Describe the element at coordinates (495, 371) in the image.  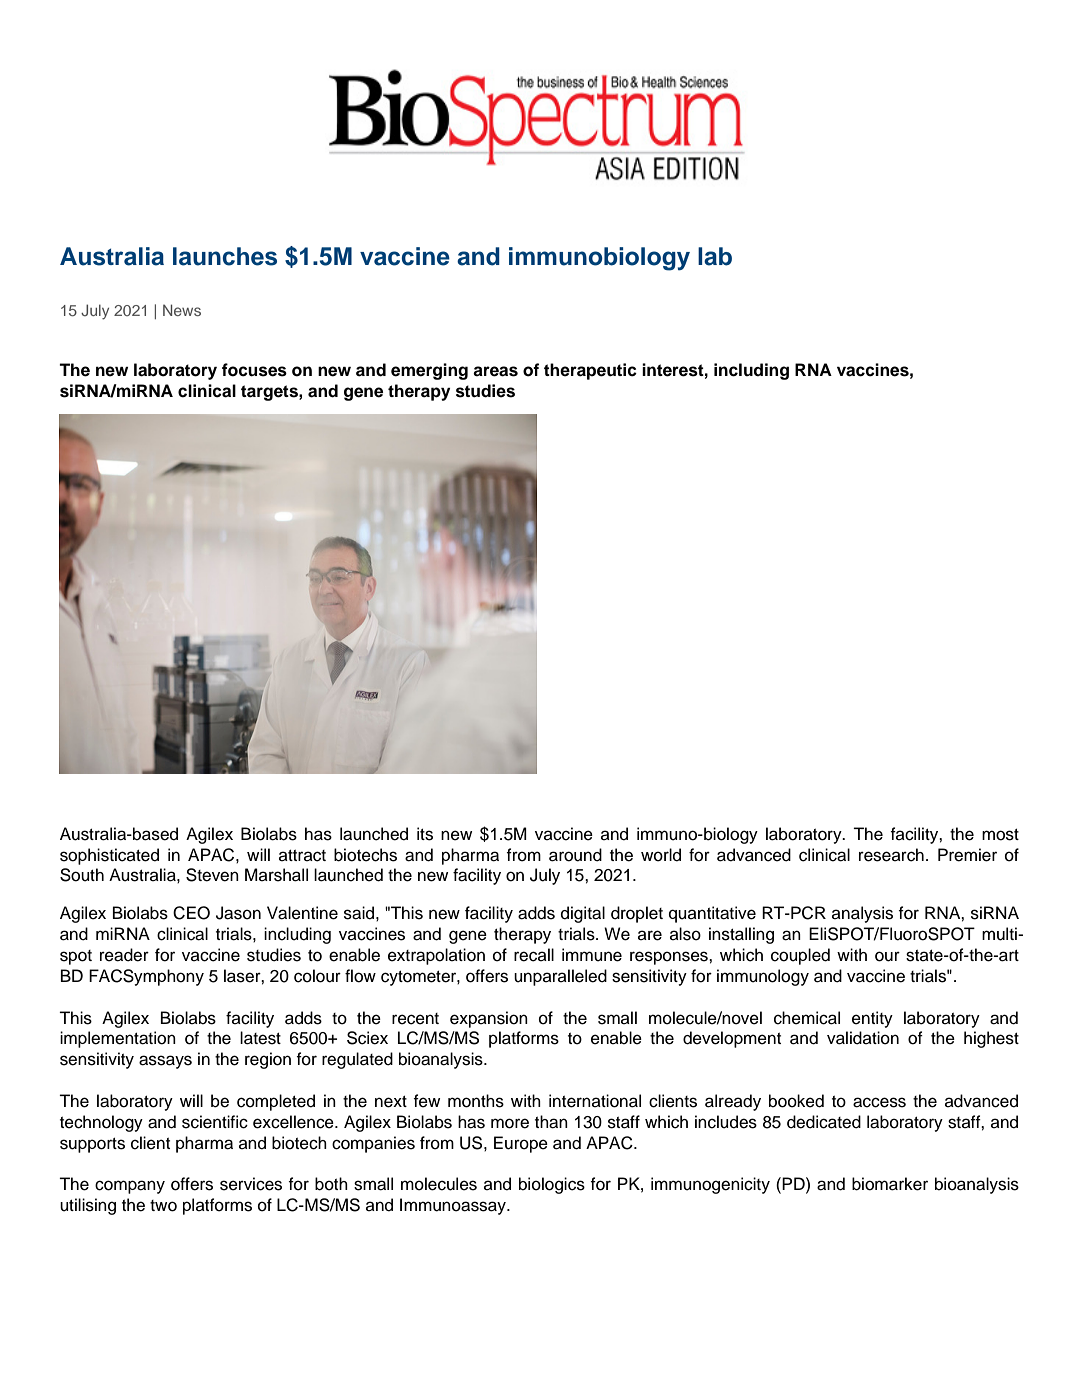
I see `areas` at that location.
